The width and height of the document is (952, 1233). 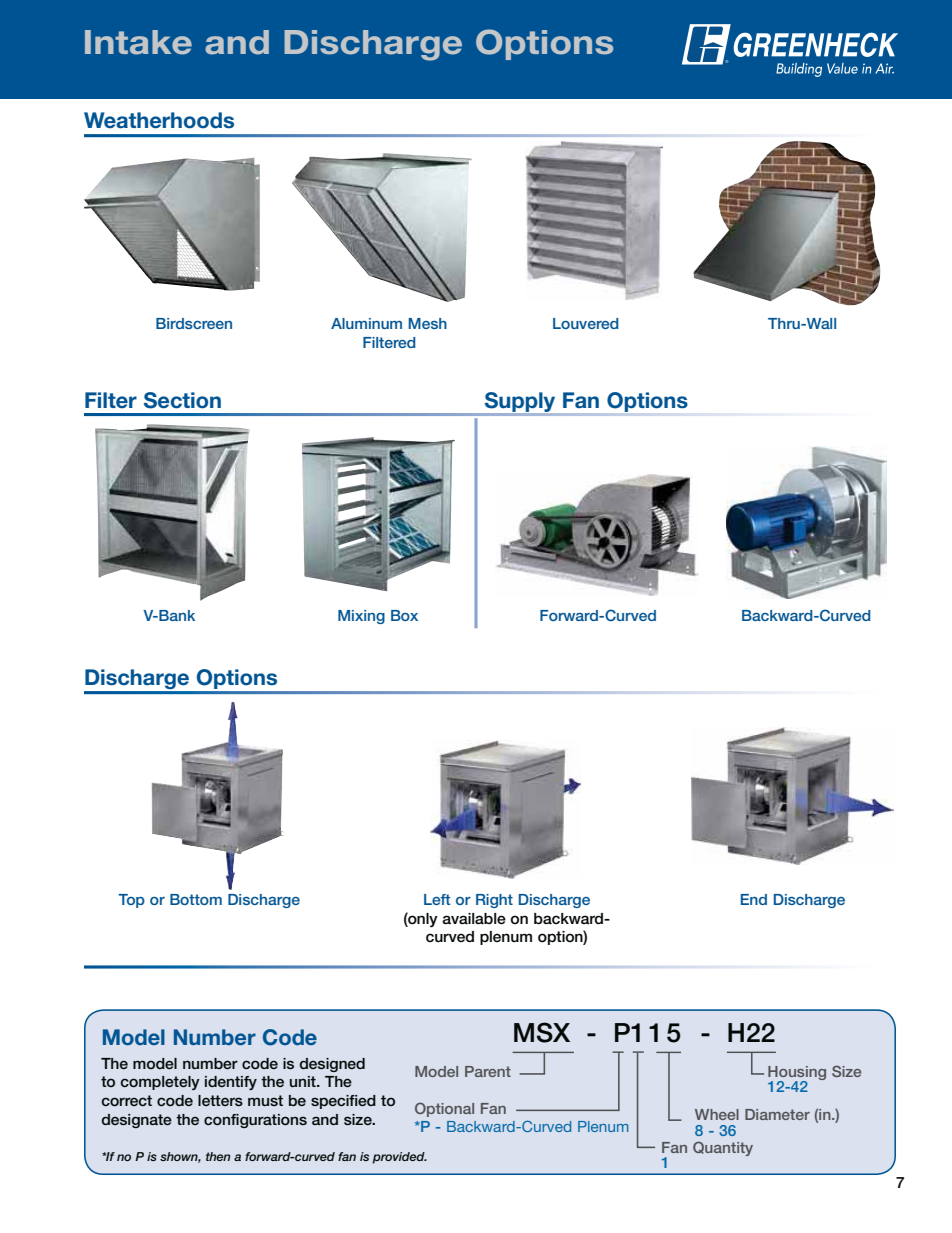 What do you see at coordinates (404, 615) in the document?
I see `Box` at bounding box center [404, 615].
